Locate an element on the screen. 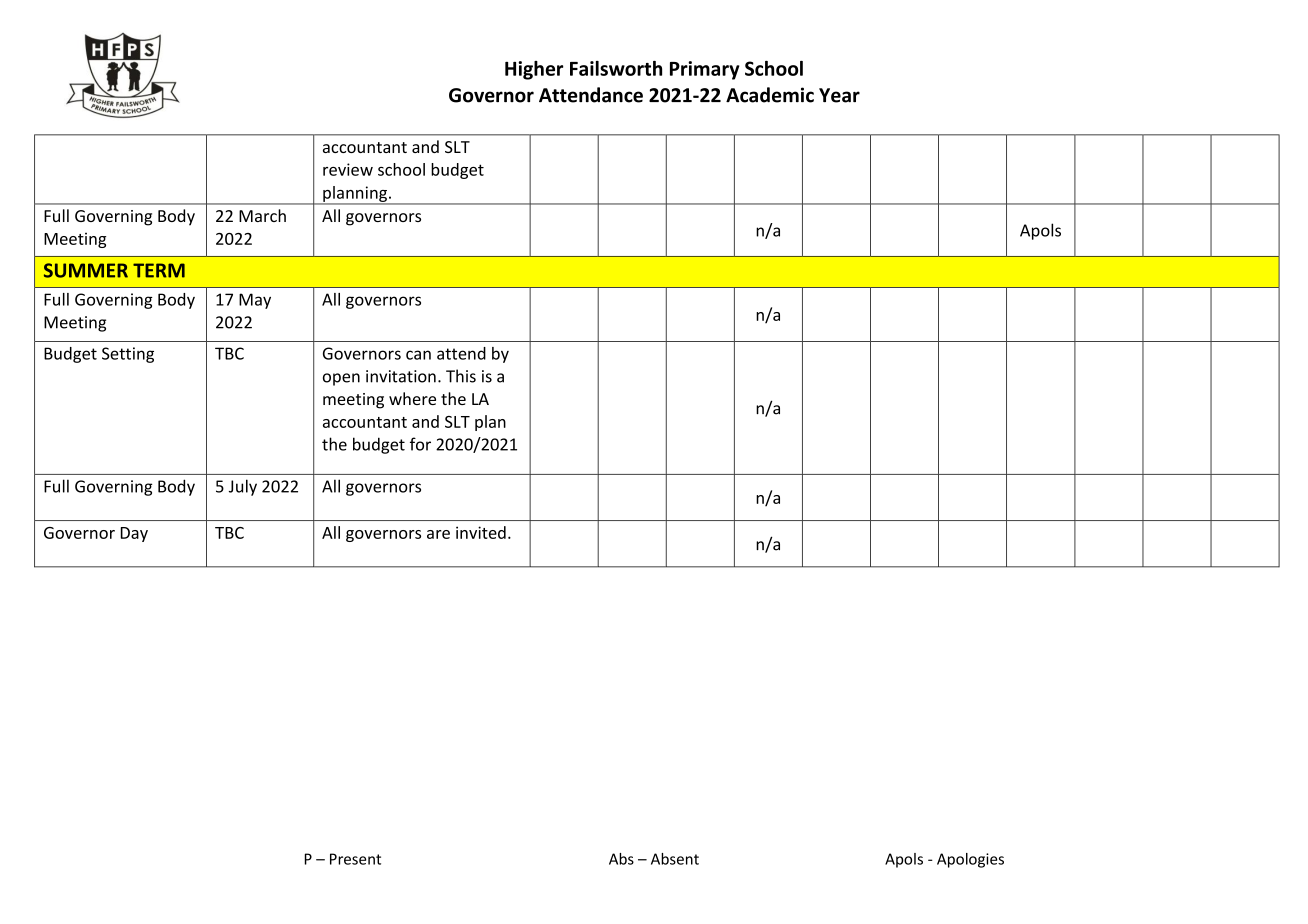 The height and width of the screenshot is (924, 1308). Year is located at coordinates (839, 95).
